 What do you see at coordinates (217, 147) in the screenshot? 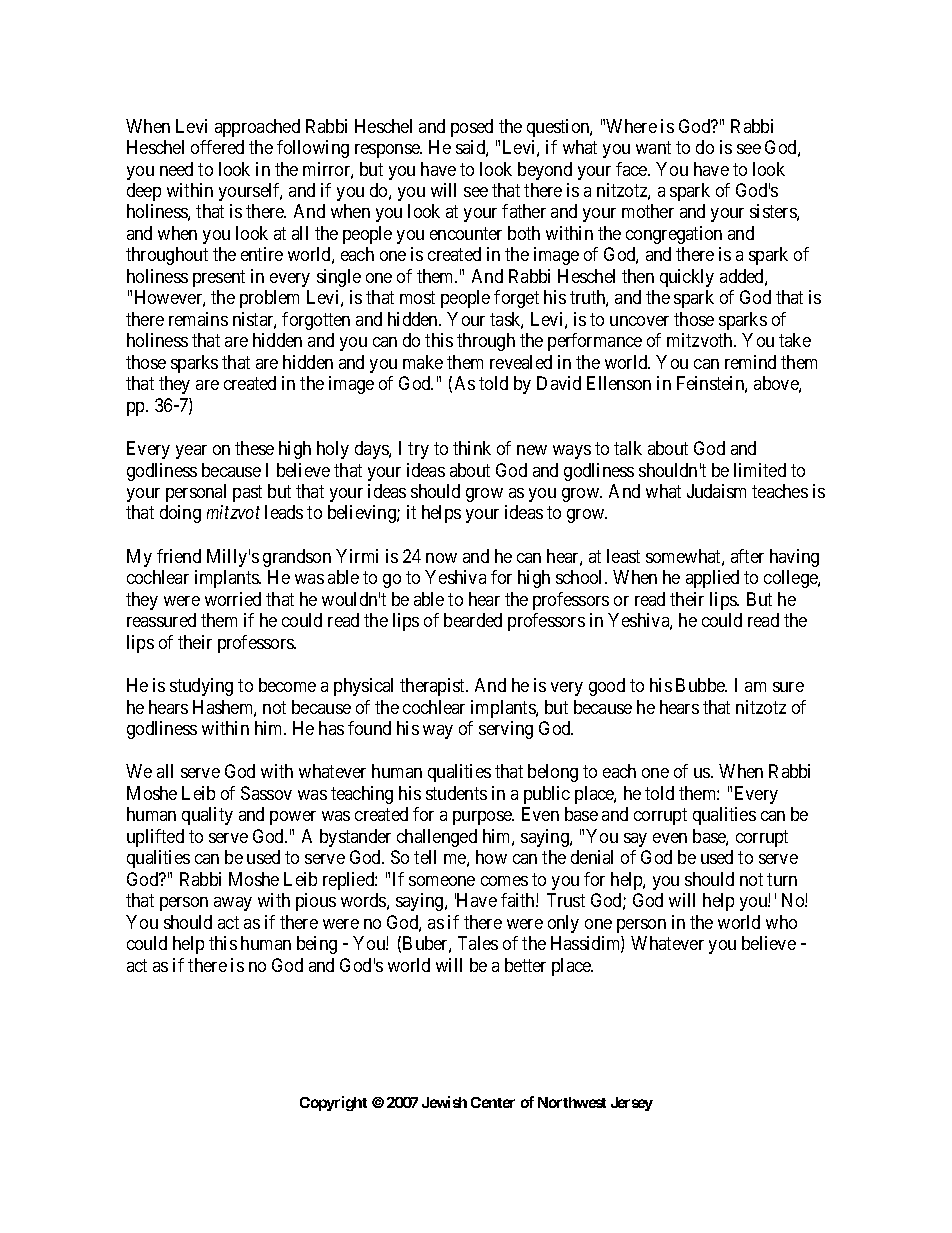
I see `offered` at bounding box center [217, 147].
